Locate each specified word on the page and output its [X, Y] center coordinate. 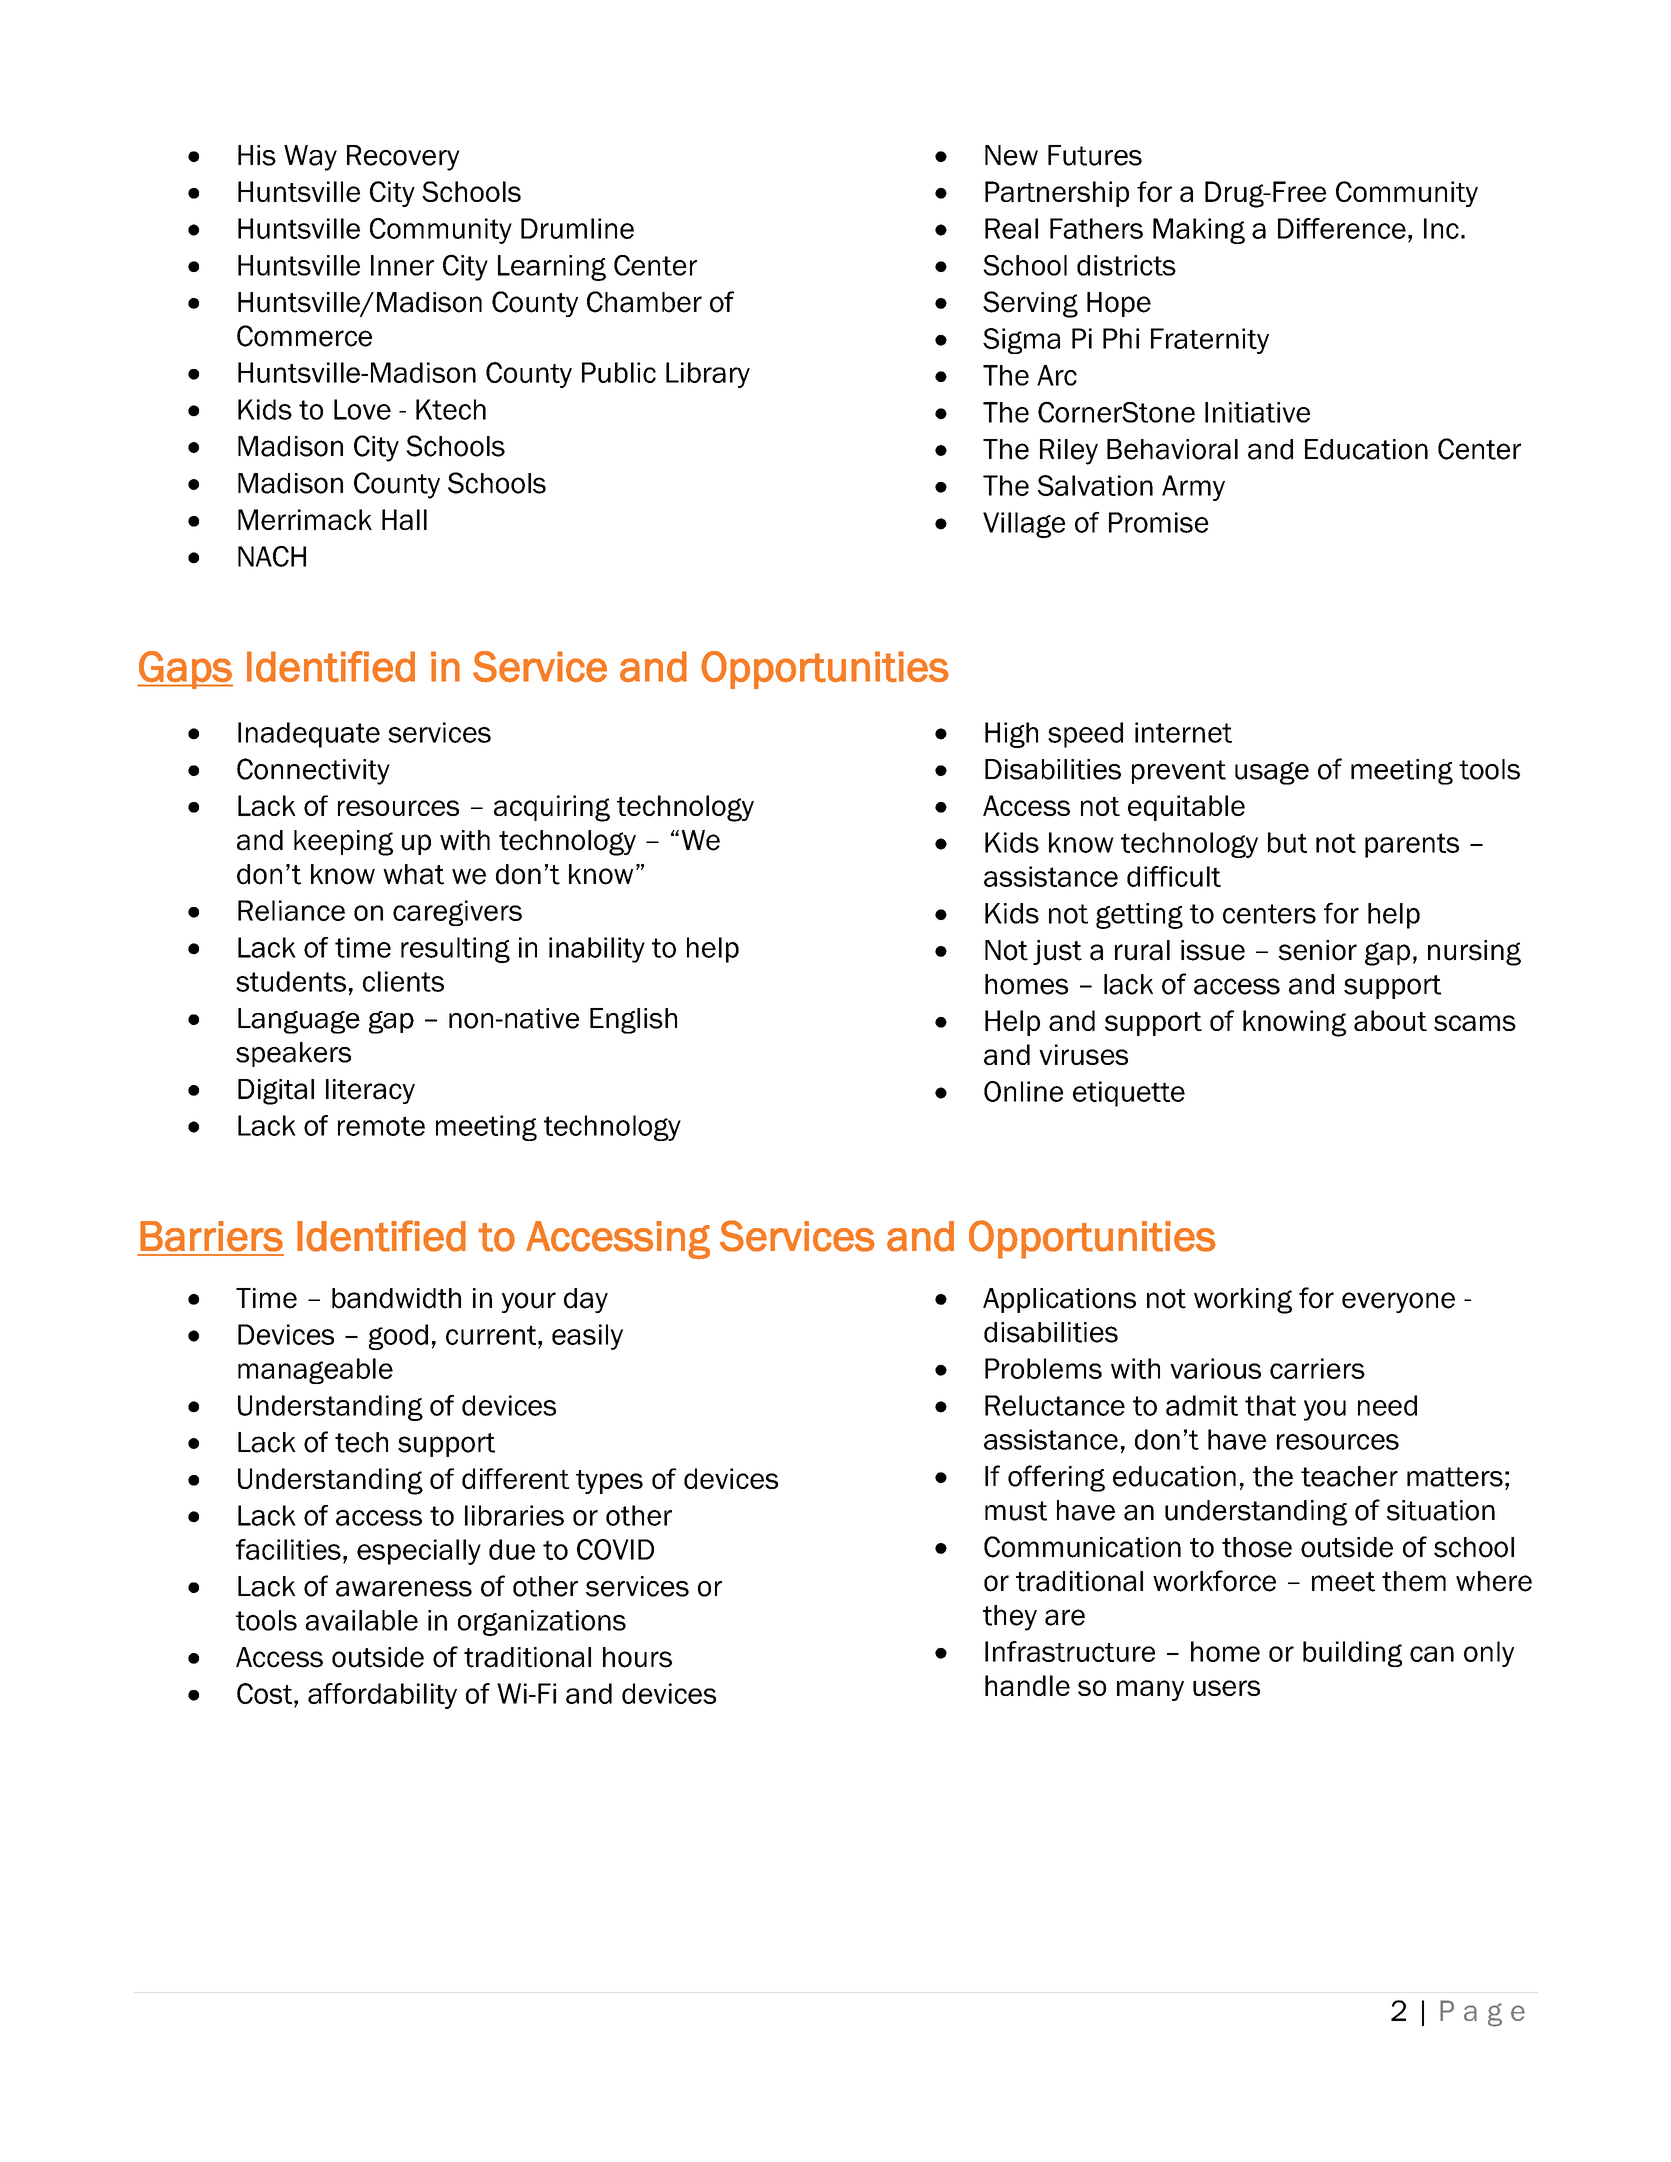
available [361, 1620]
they [1010, 1618]
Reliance [291, 910]
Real [1011, 228]
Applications [1059, 1300]
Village [1024, 525]
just [1057, 952]
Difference [1342, 228]
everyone [1398, 1302]
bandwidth [396, 1298]
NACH [272, 556]
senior [1317, 950]
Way [310, 158]
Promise [1159, 522]
